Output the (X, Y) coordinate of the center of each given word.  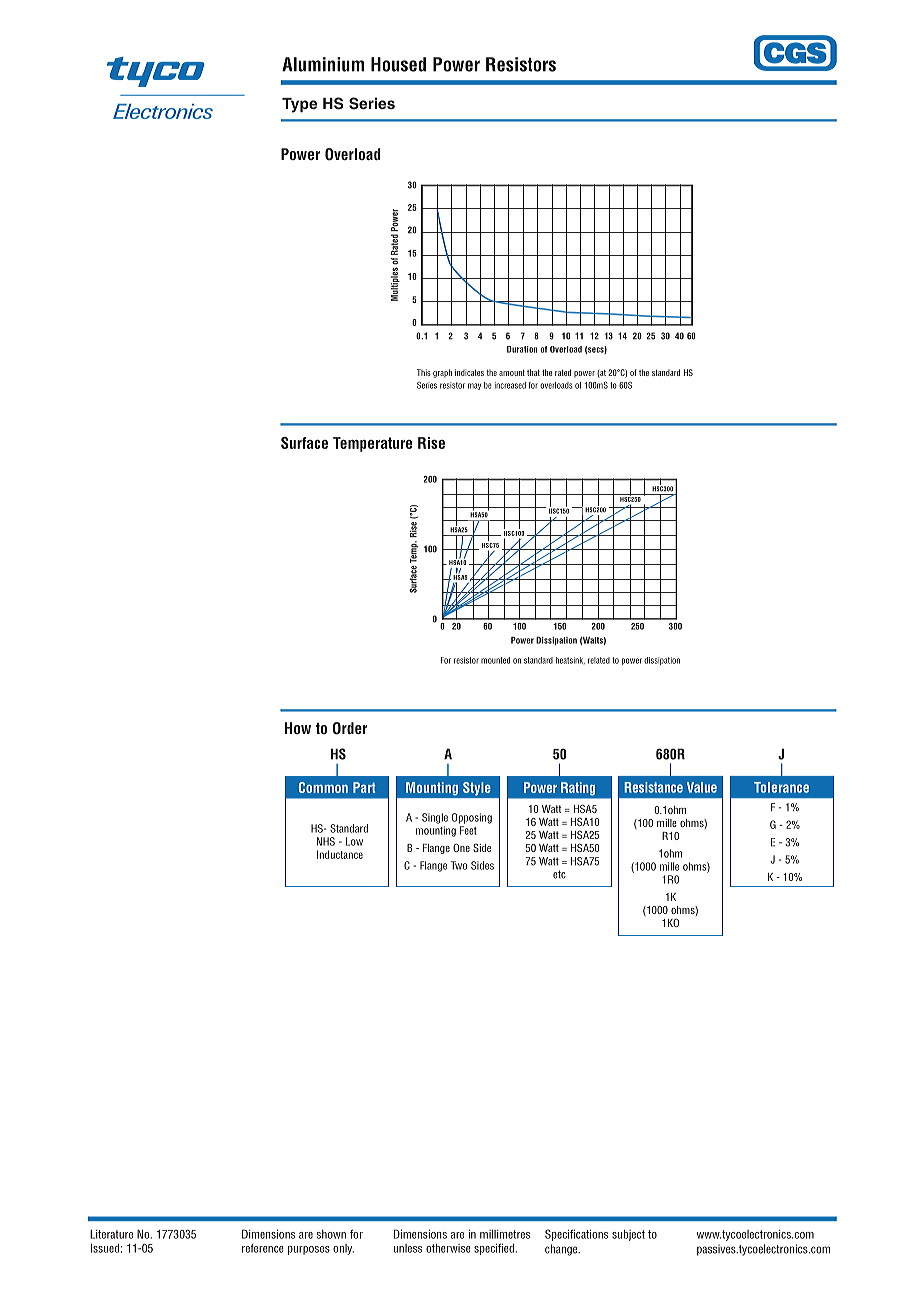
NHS (326, 841)
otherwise (448, 1248)
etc (559, 874)
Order (350, 728)
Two (458, 865)
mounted (495, 660)
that (533, 372)
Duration (522, 349)
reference (263, 1248)
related (599, 660)
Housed (398, 64)
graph (442, 373)
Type (299, 105)
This (424, 372)
